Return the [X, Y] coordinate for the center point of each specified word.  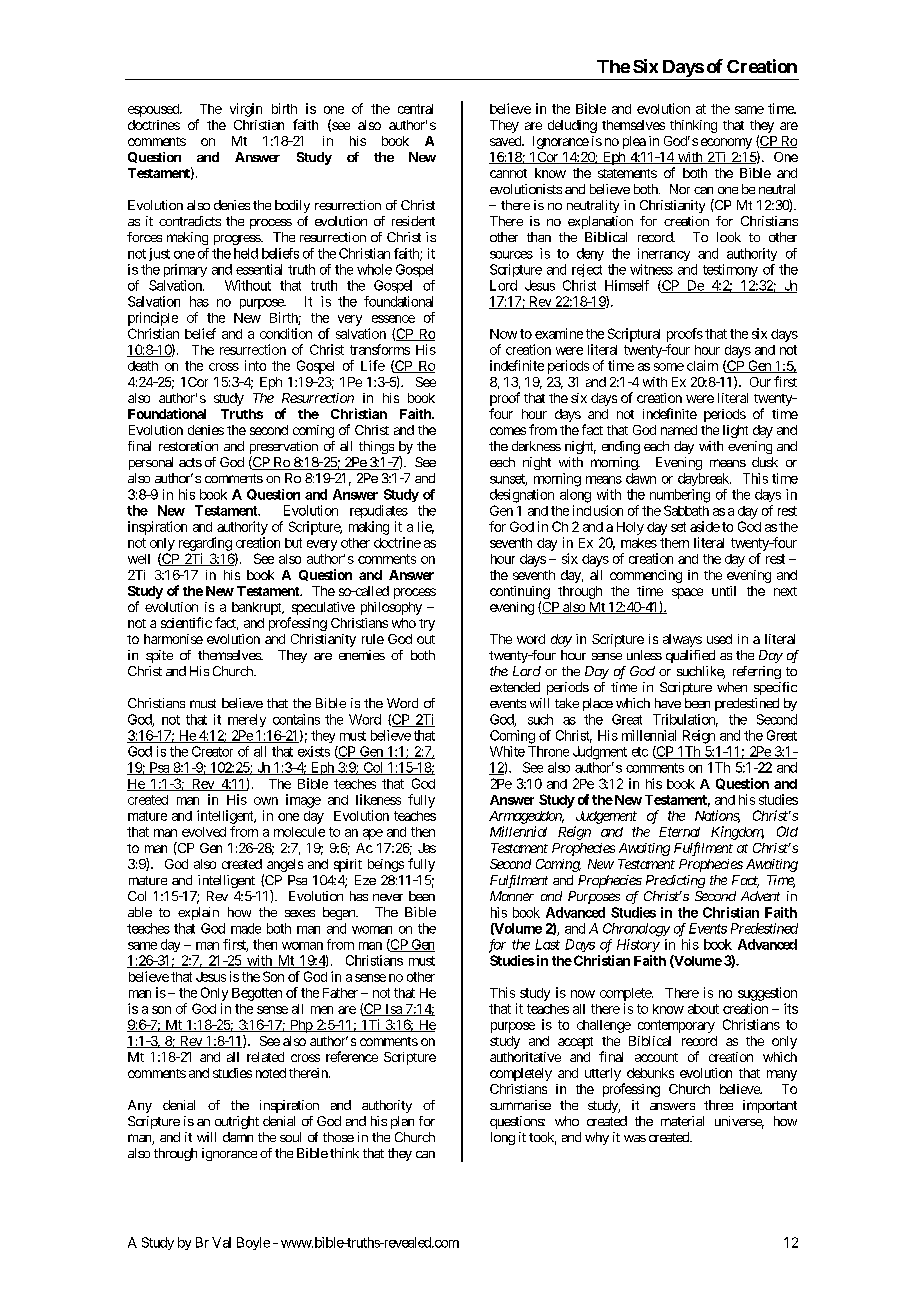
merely [247, 720]
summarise [520, 1105]
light [735, 431]
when [732, 687]
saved [506, 141]
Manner [512, 896]
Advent [760, 896]
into [255, 365]
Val [221, 1242]
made [246, 928]
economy [726, 143]
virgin [246, 110]
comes [508, 431]
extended [515, 687]
